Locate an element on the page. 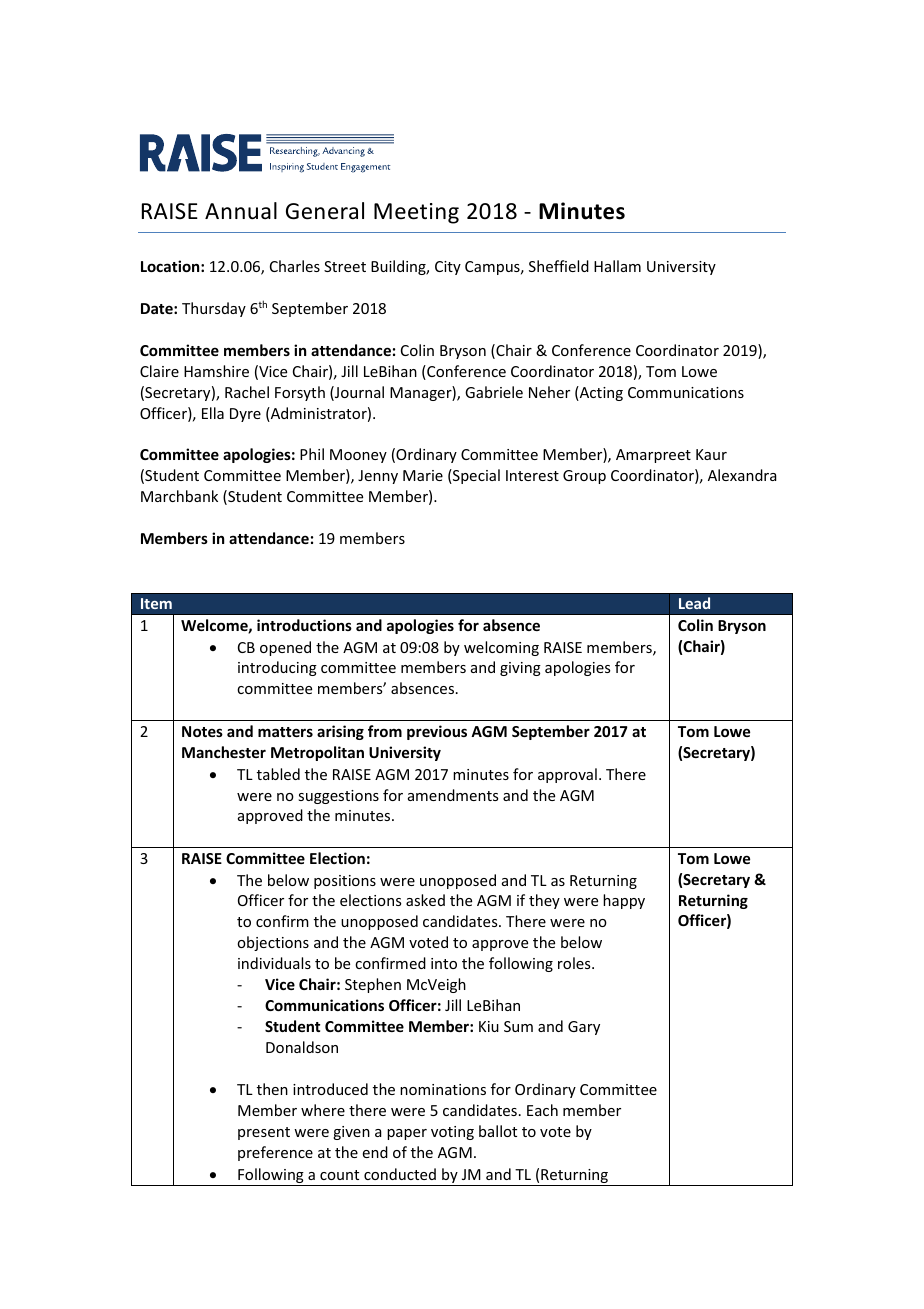 The width and height of the image is (924, 1309). Marie is located at coordinates (423, 475).
